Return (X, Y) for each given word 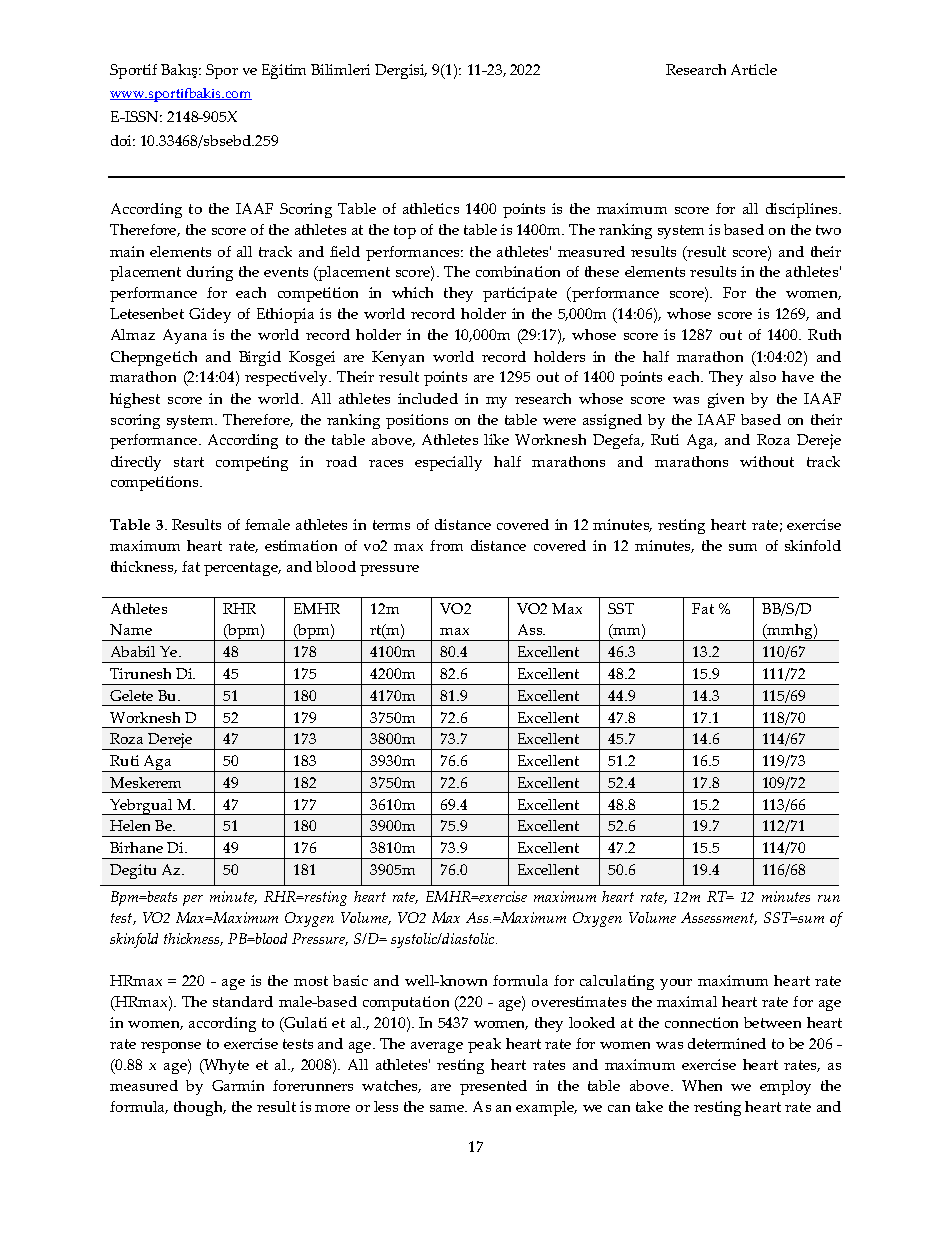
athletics (431, 208)
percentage (242, 569)
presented (493, 1087)
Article (754, 69)
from (446, 545)
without (767, 461)
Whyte (225, 1066)
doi (123, 140)
